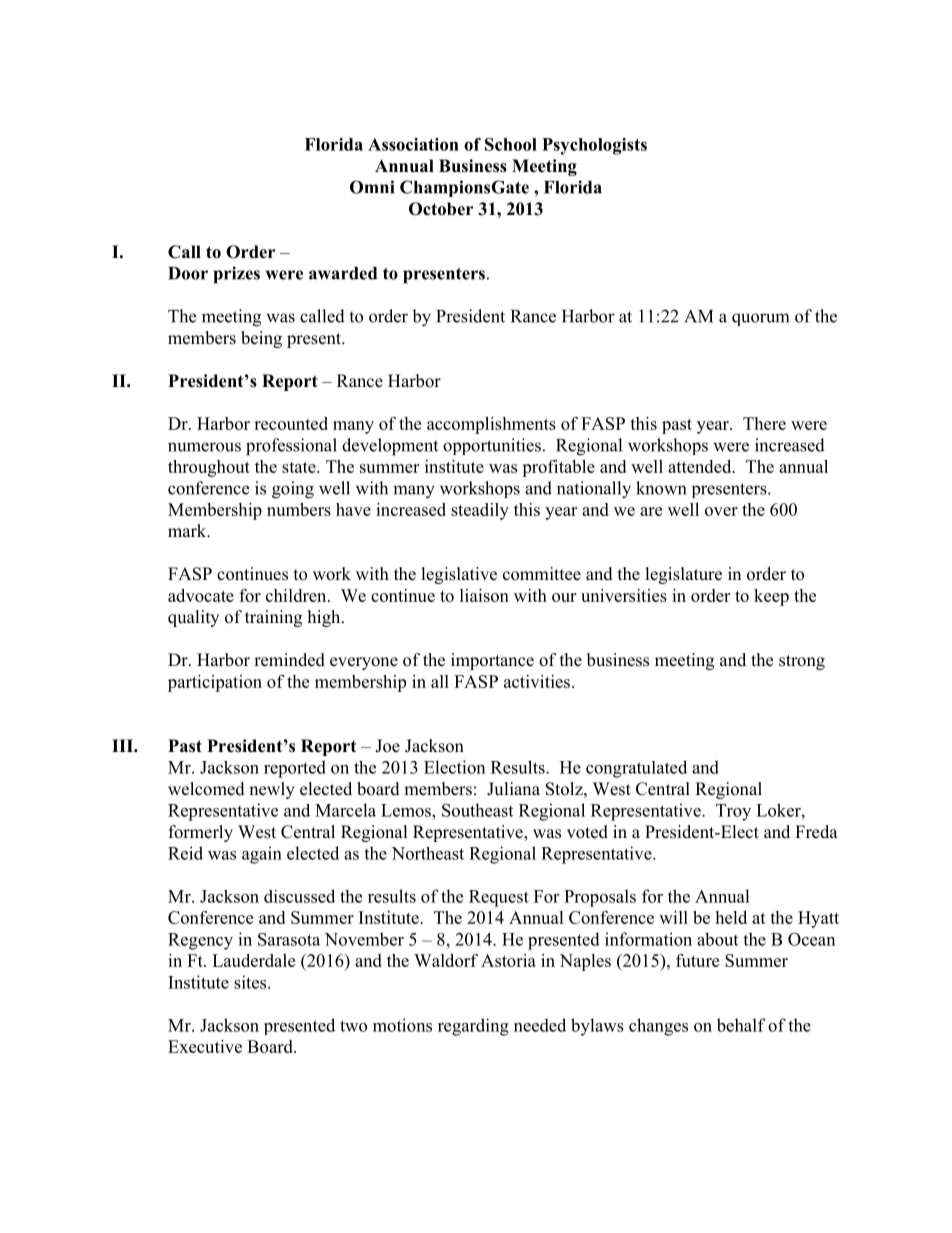 Image resolution: width=952 pixels, height=1233 pixels. I want to click on Omni, so click(372, 187).
